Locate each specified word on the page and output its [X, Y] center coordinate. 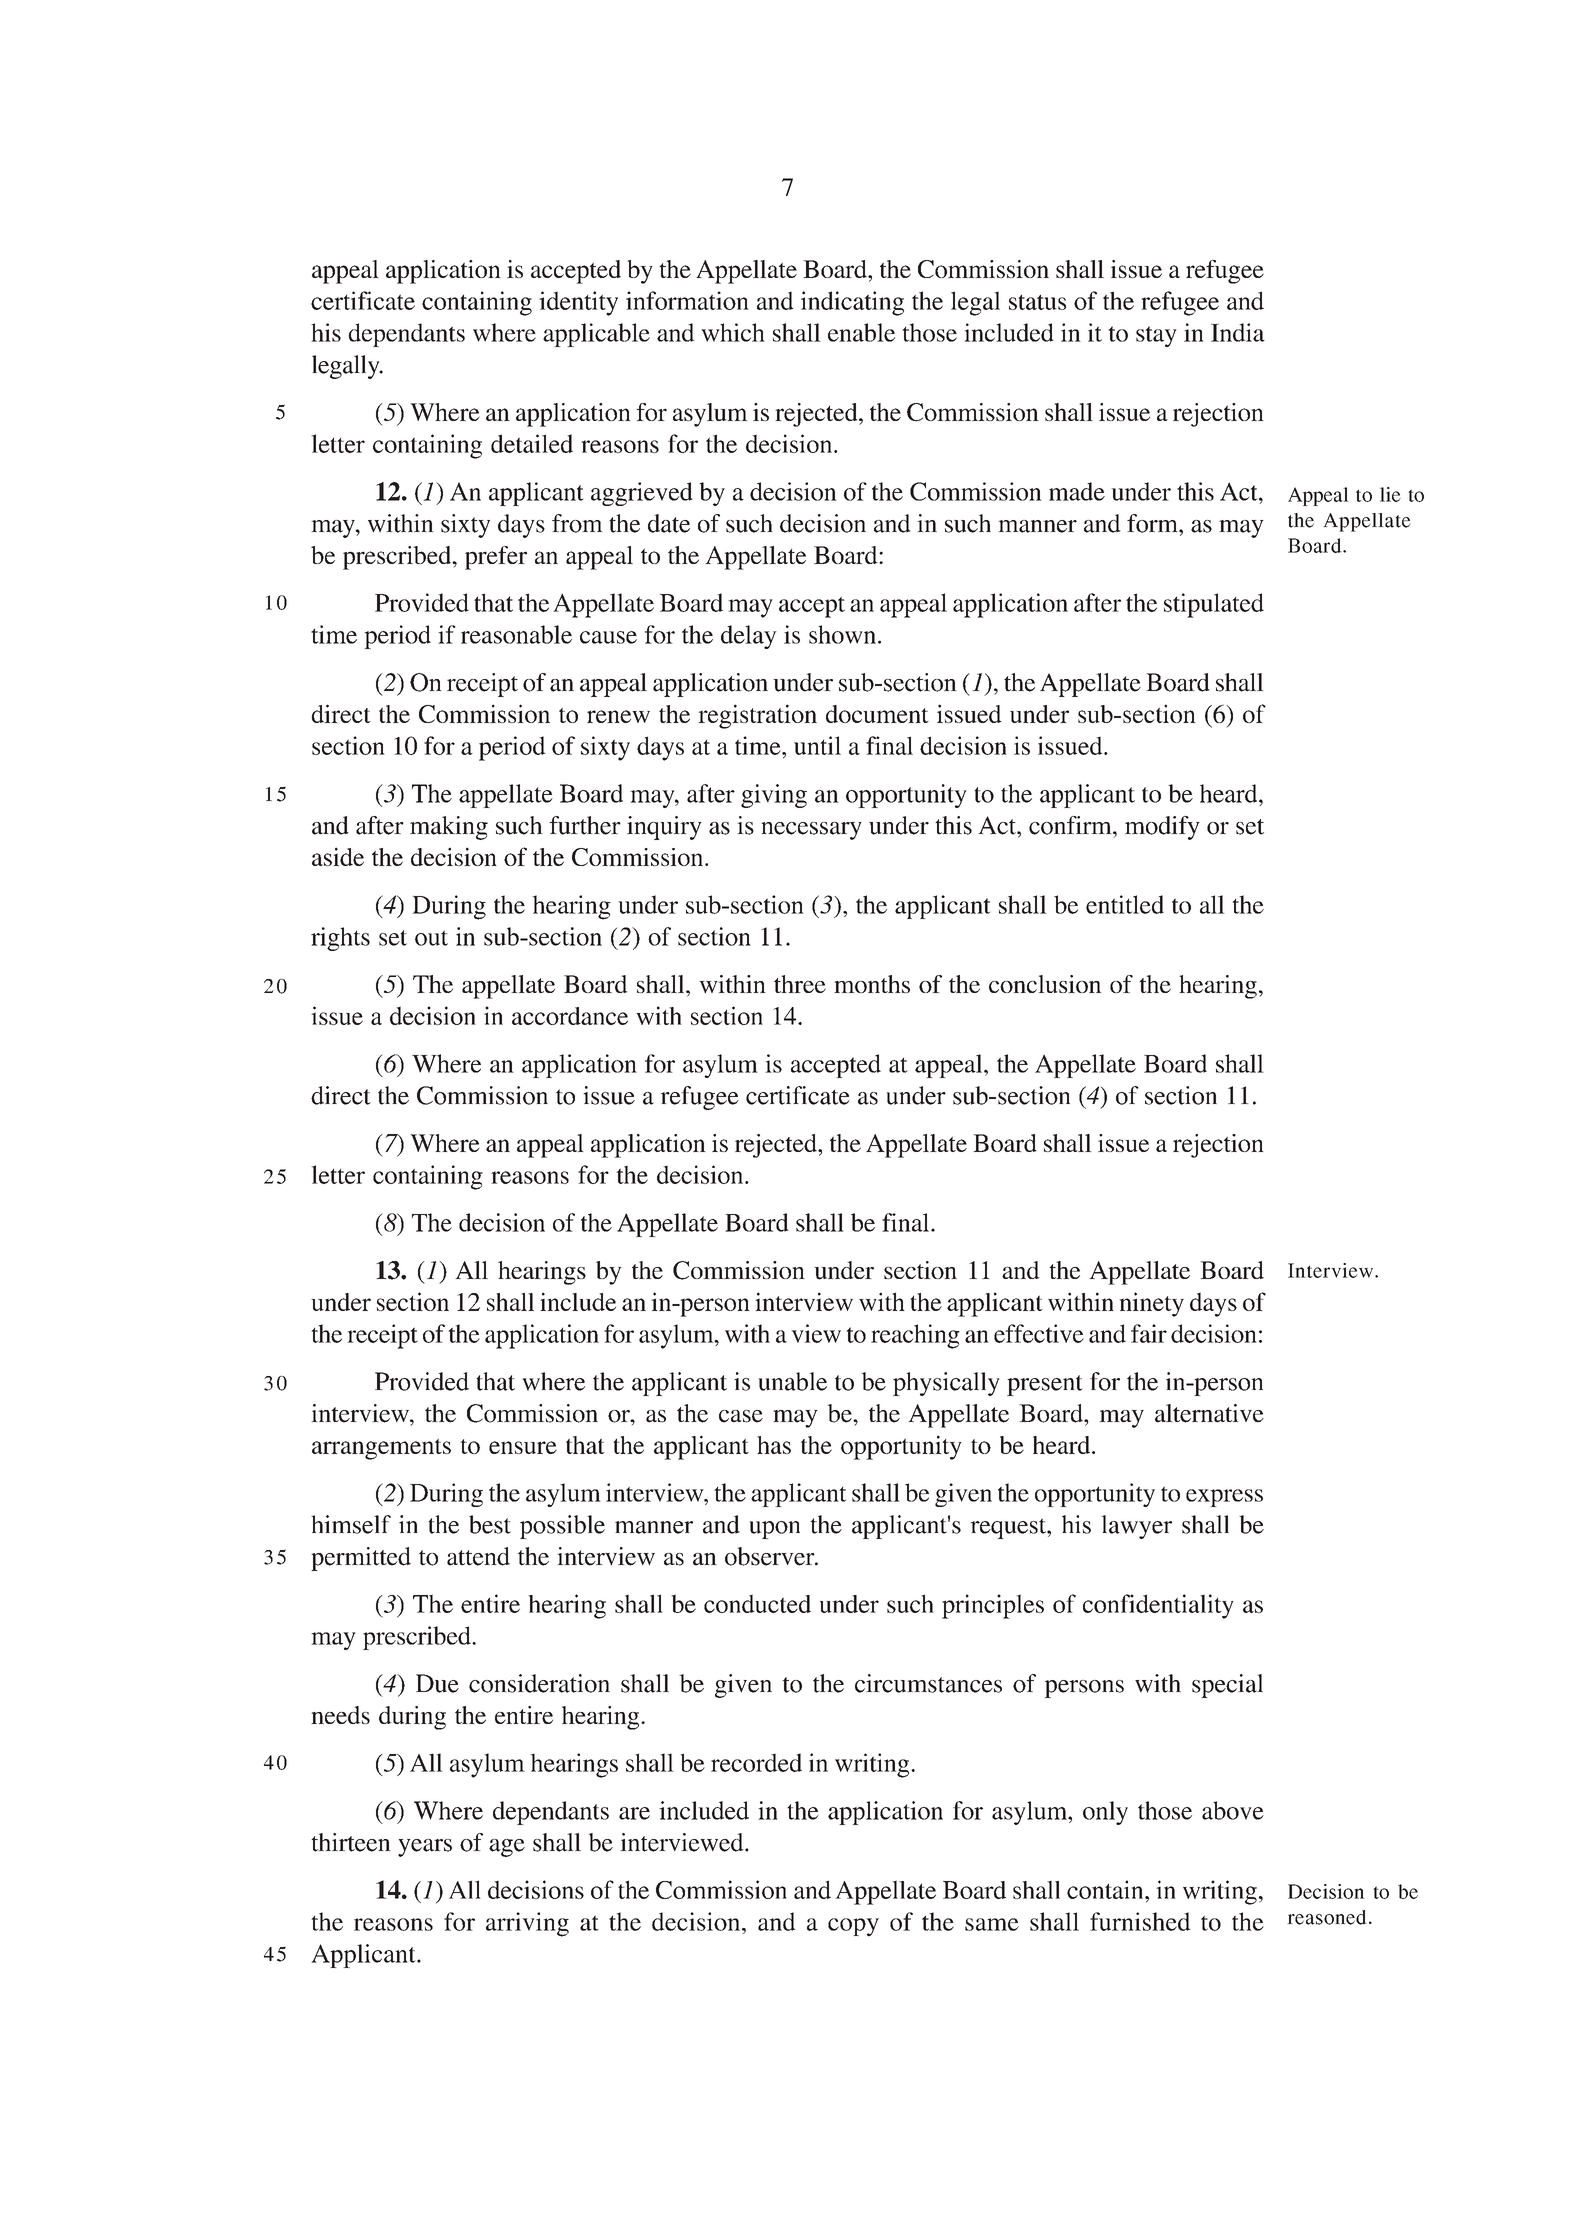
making [449, 828]
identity [578, 303]
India [1238, 332]
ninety [1151, 1304]
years [425, 1848]
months [872, 984]
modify [1162, 828]
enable [861, 332]
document [877, 714]
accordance [570, 1016]
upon [774, 1530]
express [1224, 1498]
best [490, 1524]
